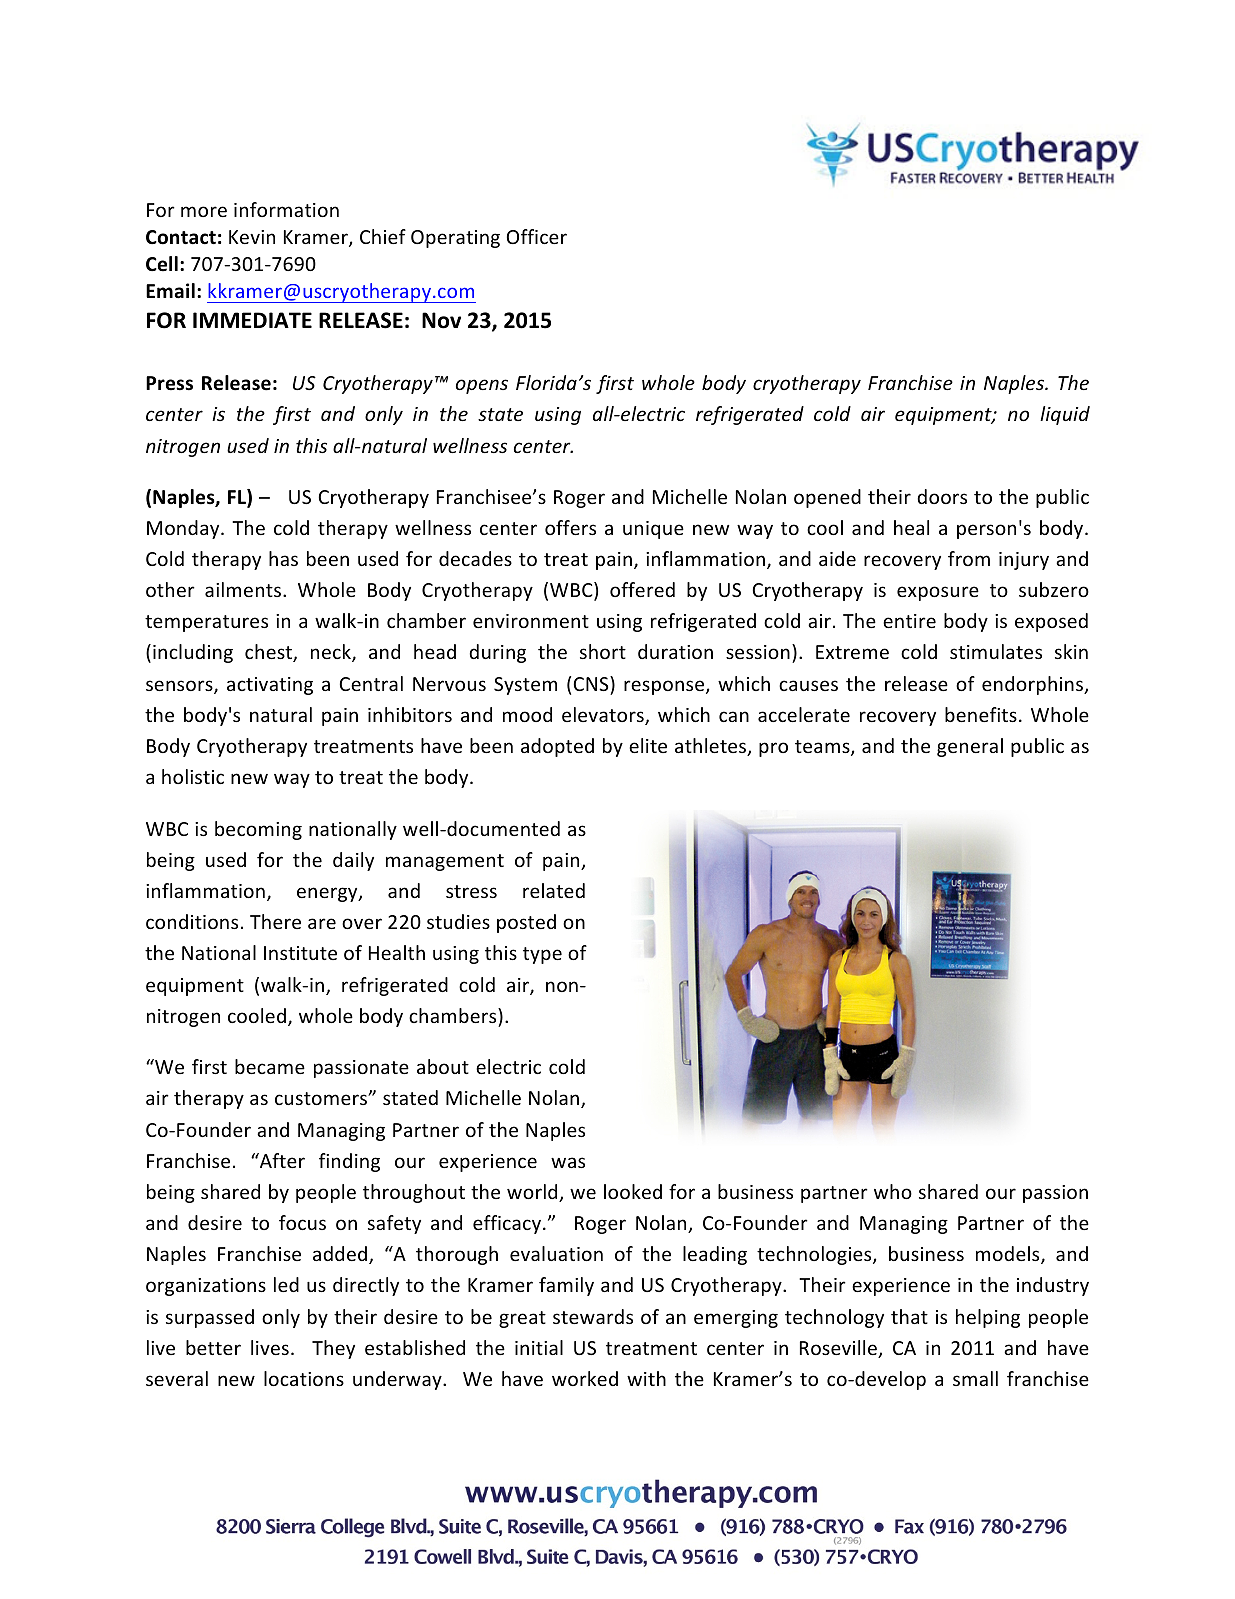 The height and width of the document is (1599, 1235). What do you see at coordinates (938, 593) in the document?
I see `exposure` at bounding box center [938, 593].
